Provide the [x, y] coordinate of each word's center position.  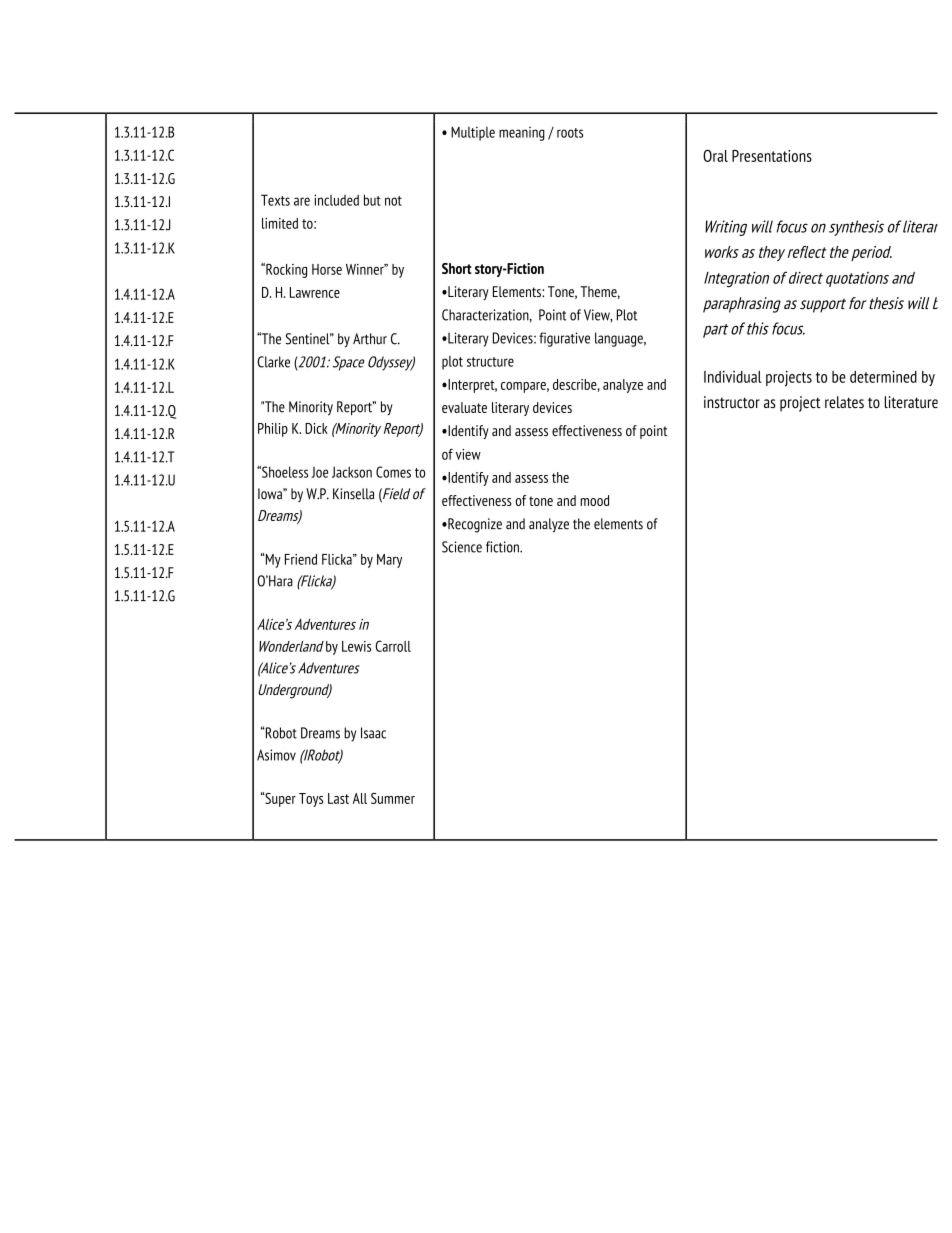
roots [570, 133]
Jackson [352, 472]
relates [844, 402]
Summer [393, 798]
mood [594, 500]
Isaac [373, 733]
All [360, 798]
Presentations [772, 156]
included [336, 200]
